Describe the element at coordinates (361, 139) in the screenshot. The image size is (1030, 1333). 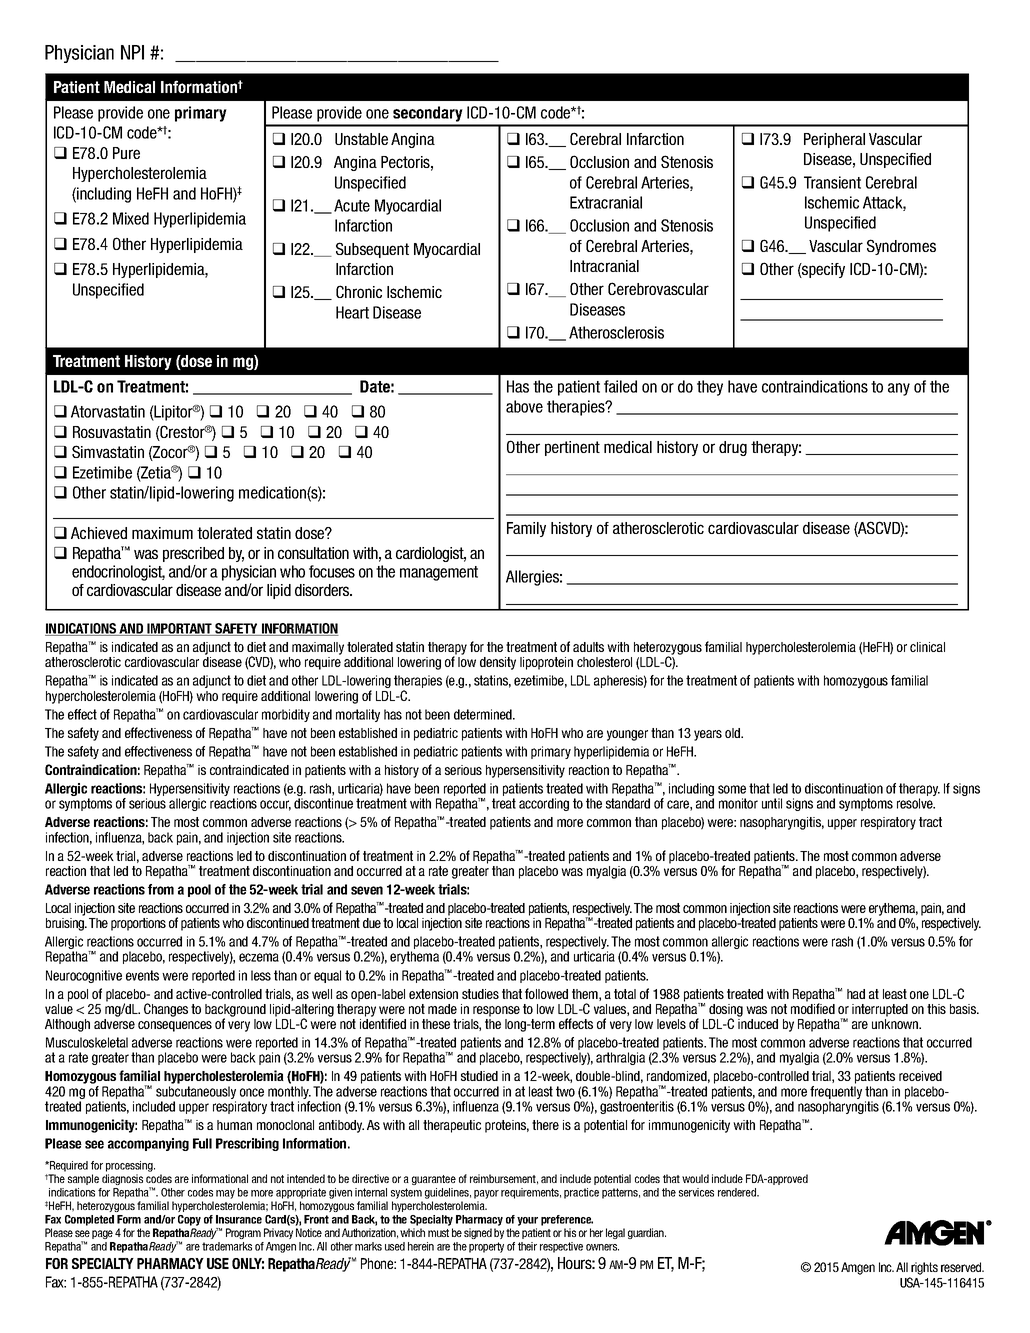
I see `Unstable` at that location.
